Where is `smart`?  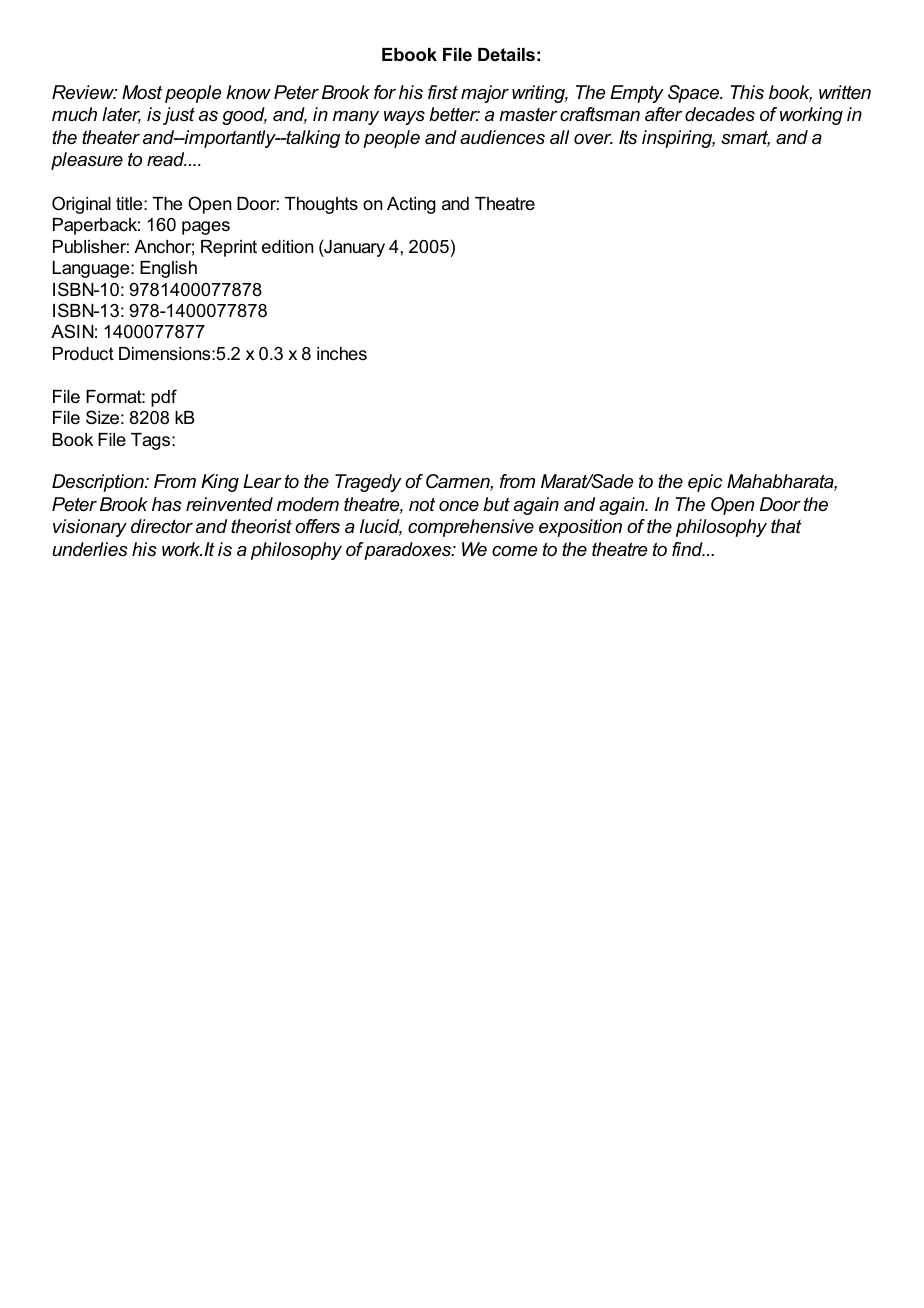 smart is located at coordinates (745, 138).
